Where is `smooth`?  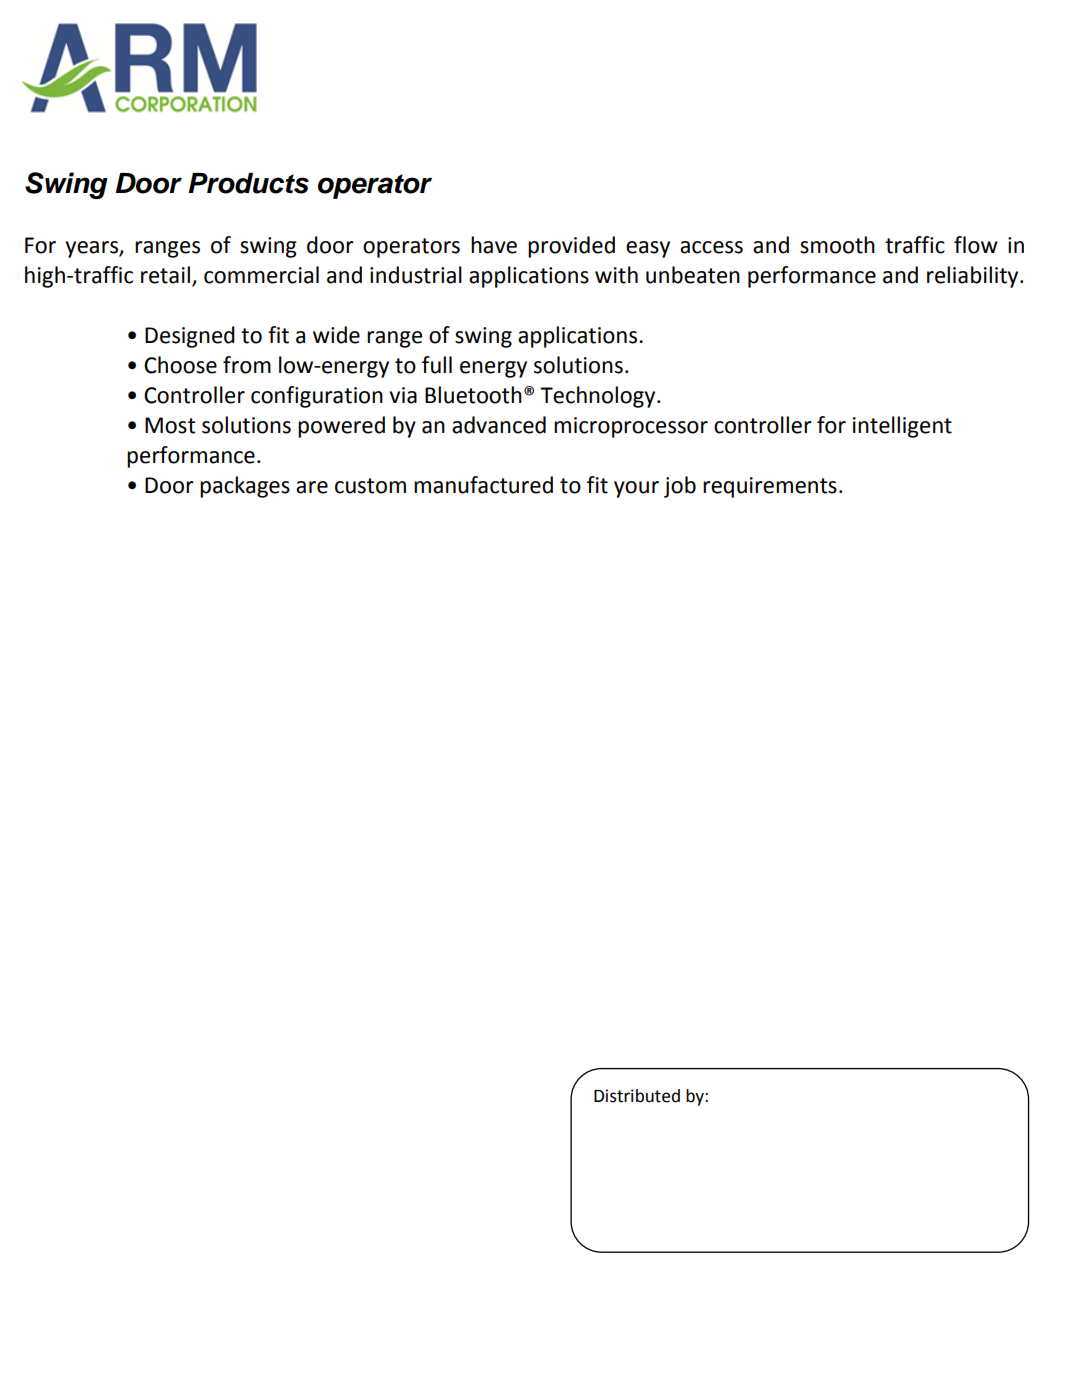 smooth is located at coordinates (837, 245).
